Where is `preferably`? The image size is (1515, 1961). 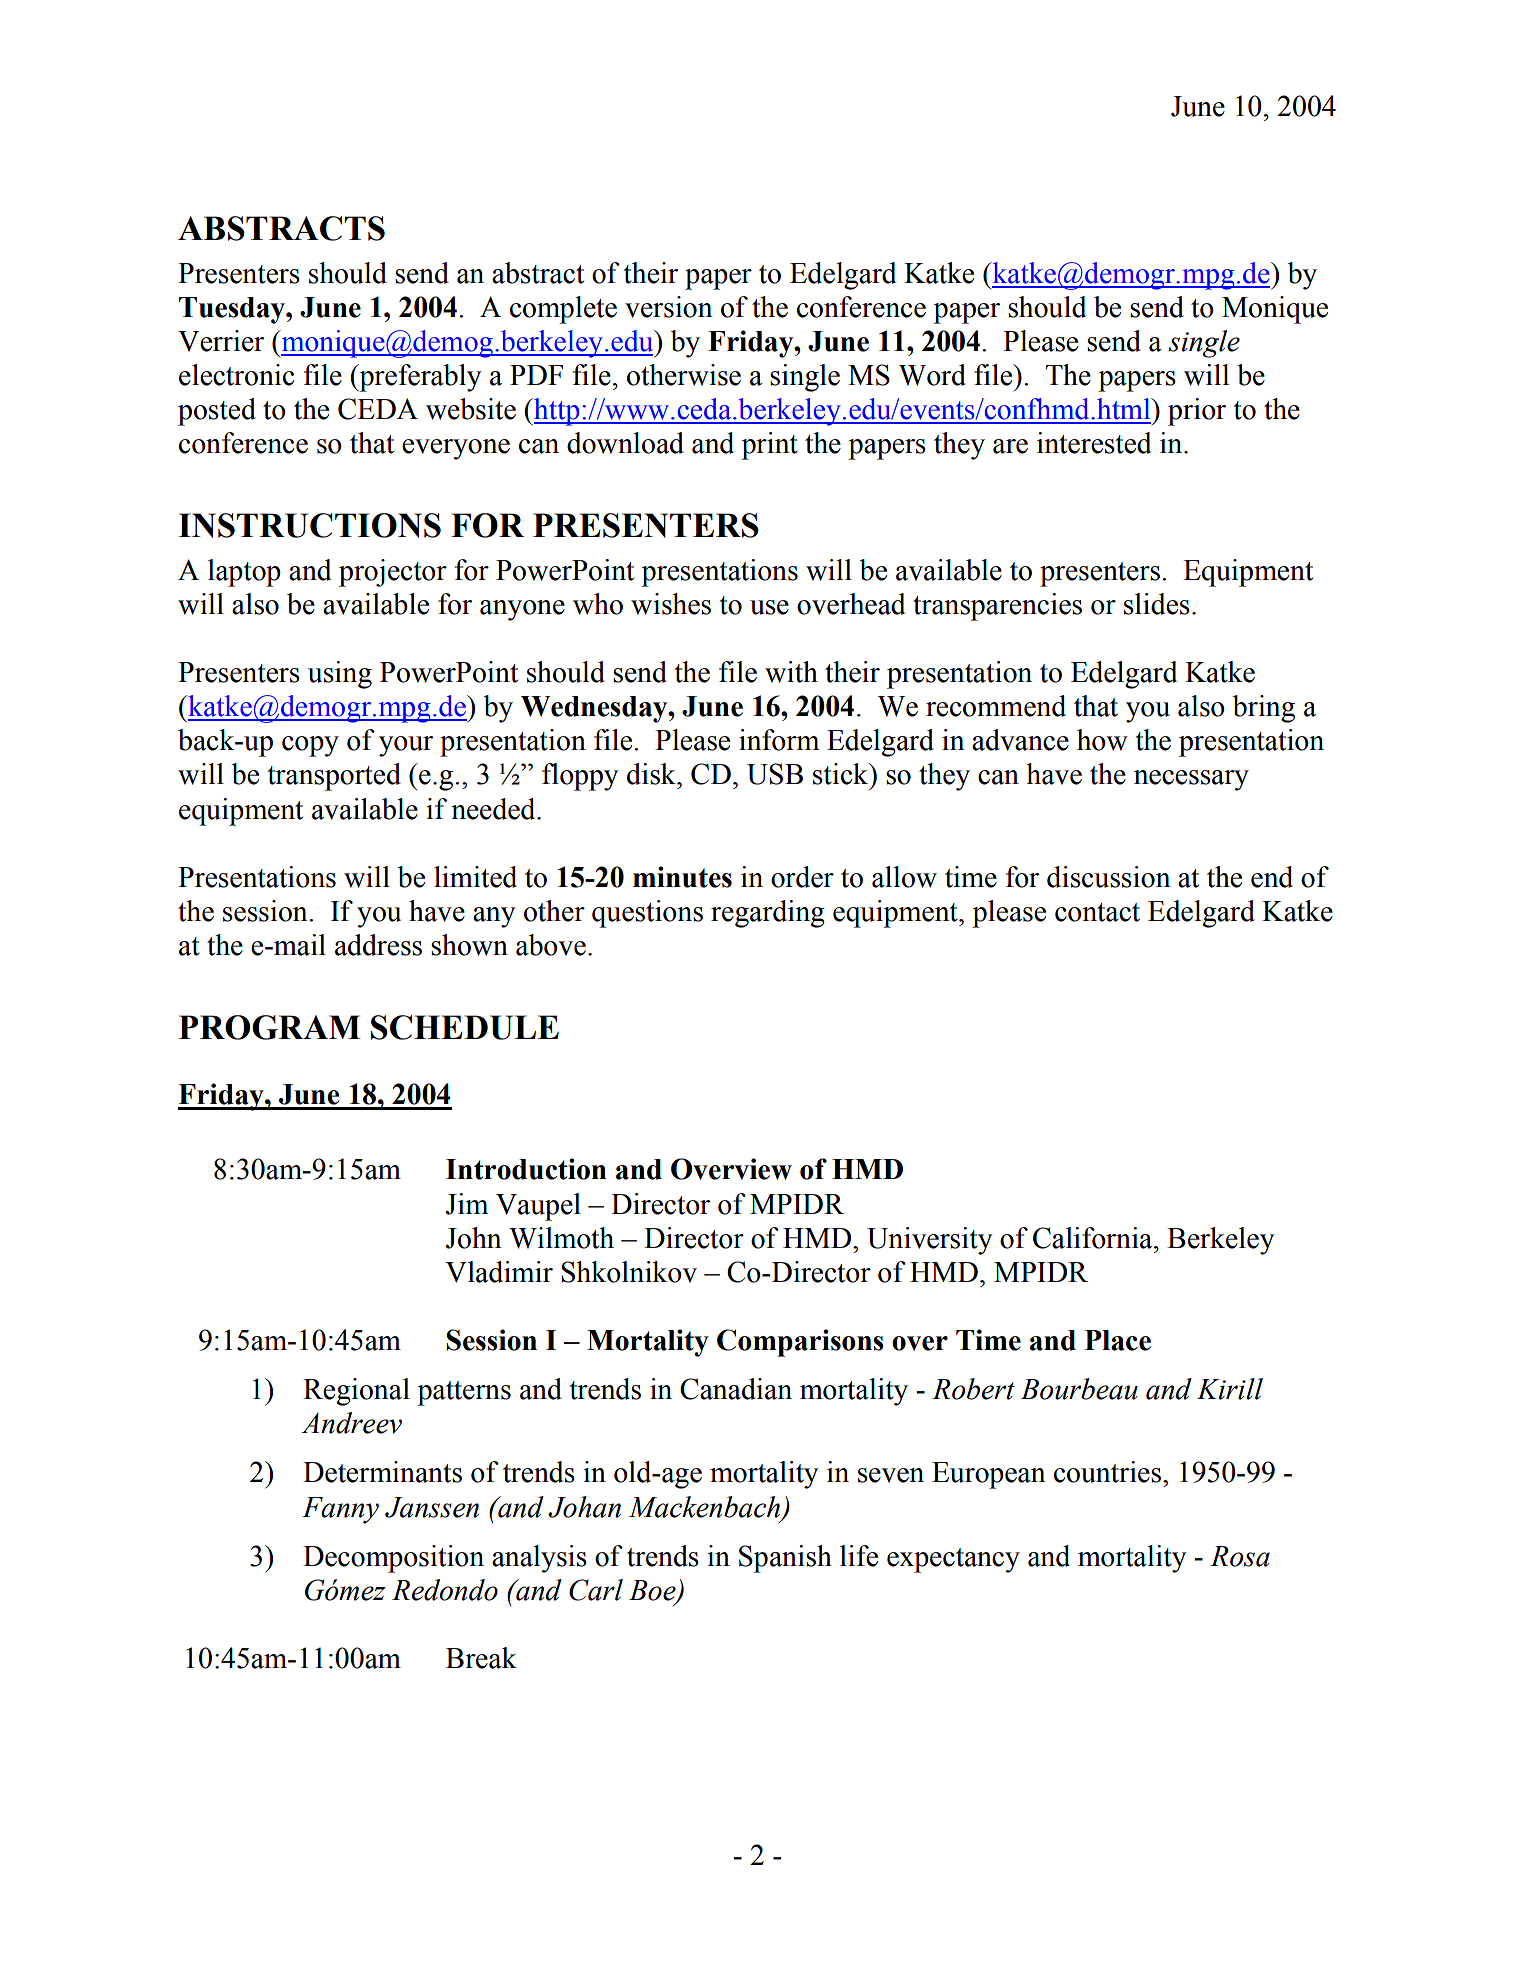
preferably is located at coordinates (419, 378).
